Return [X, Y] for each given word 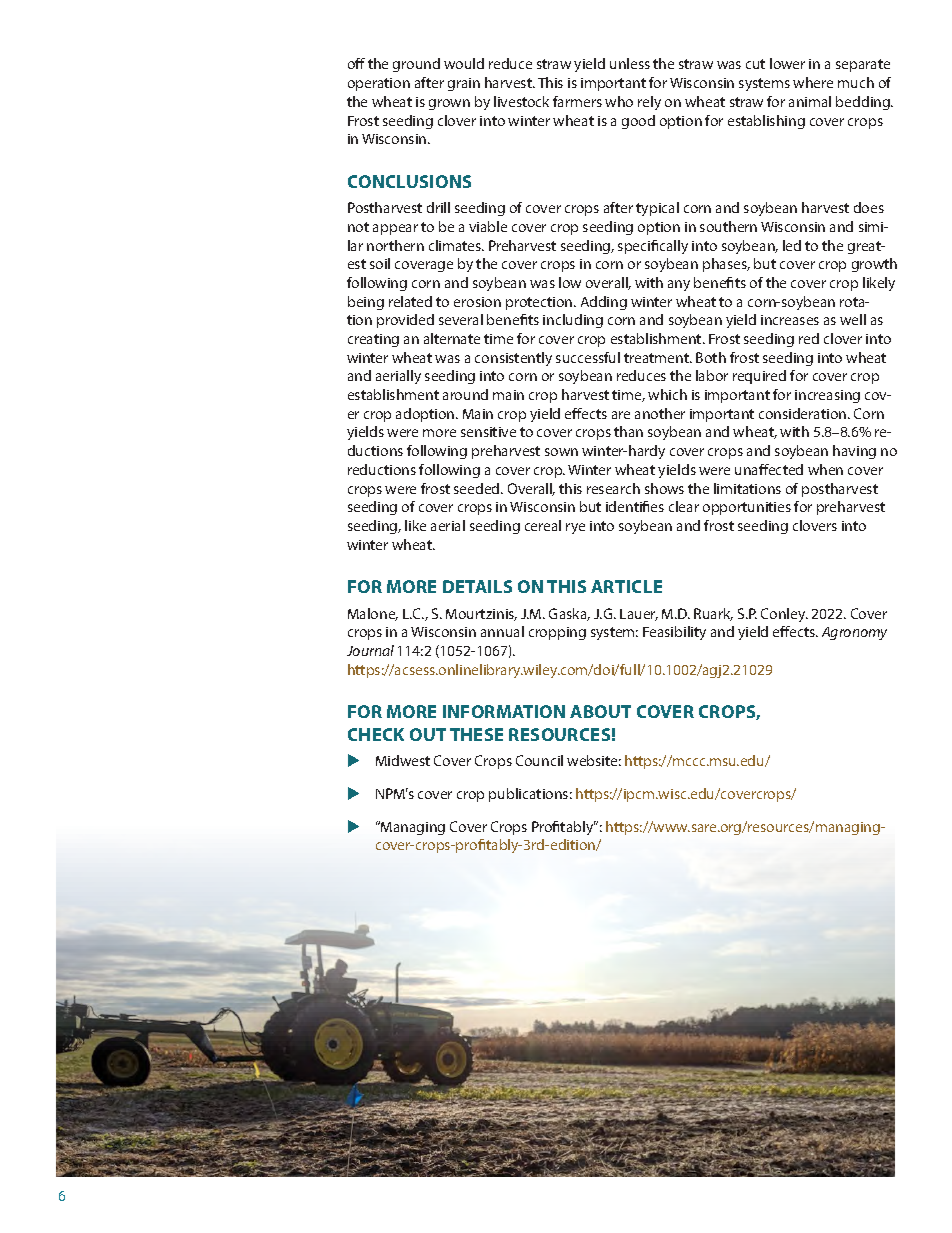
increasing [827, 396]
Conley [784, 615]
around [465, 394]
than [628, 431]
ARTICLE [626, 586]
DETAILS [477, 586]
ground [416, 65]
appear [395, 229]
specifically [653, 247]
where [813, 82]
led [792, 245]
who [619, 101]
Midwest [403, 760]
